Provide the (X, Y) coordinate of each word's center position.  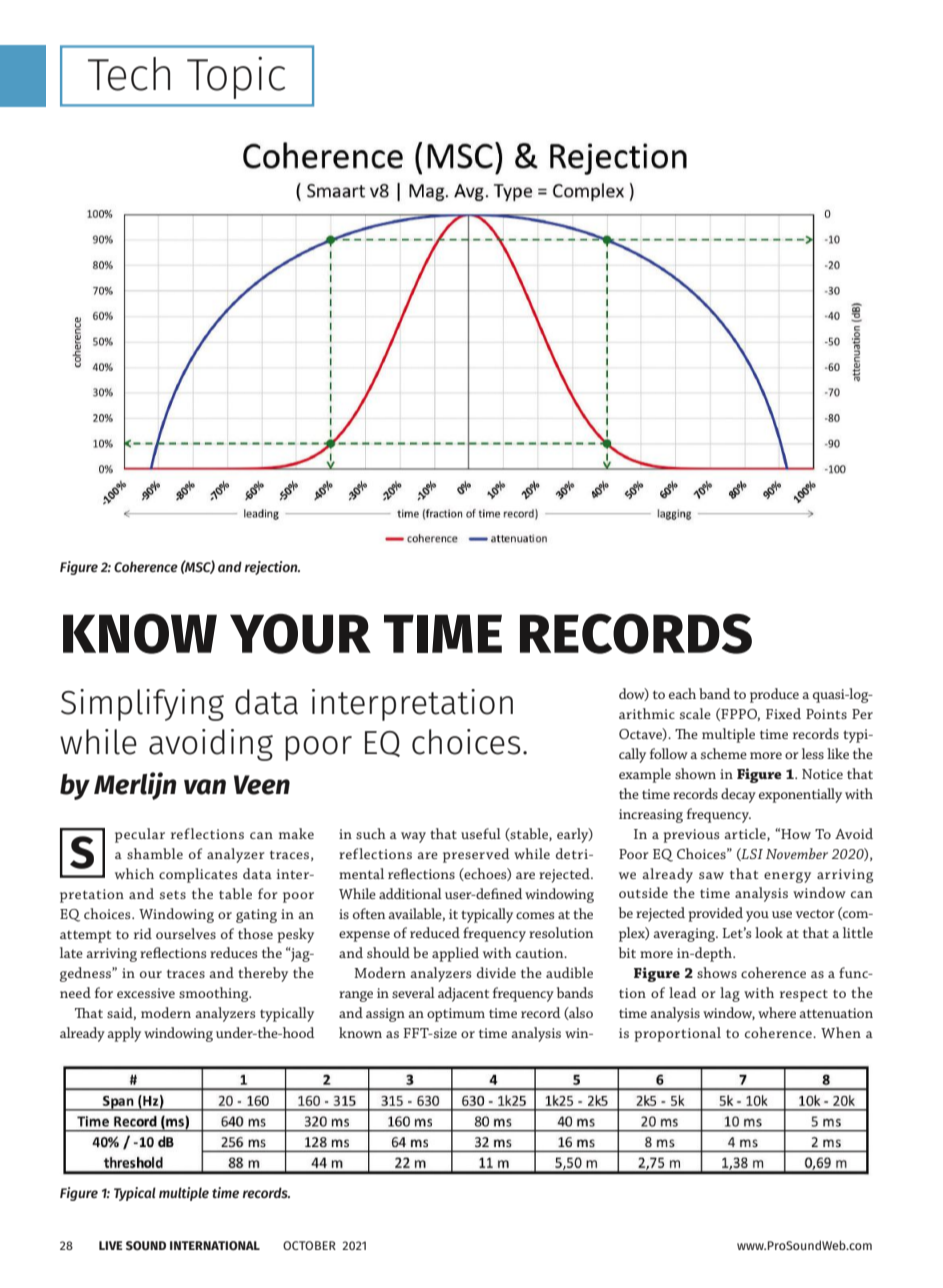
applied (455, 954)
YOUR (300, 634)
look (769, 932)
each (682, 693)
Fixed (783, 713)
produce (774, 695)
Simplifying (142, 705)
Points (826, 714)
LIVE (111, 1245)
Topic (236, 78)
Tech (129, 74)
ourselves (186, 933)
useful (481, 833)
